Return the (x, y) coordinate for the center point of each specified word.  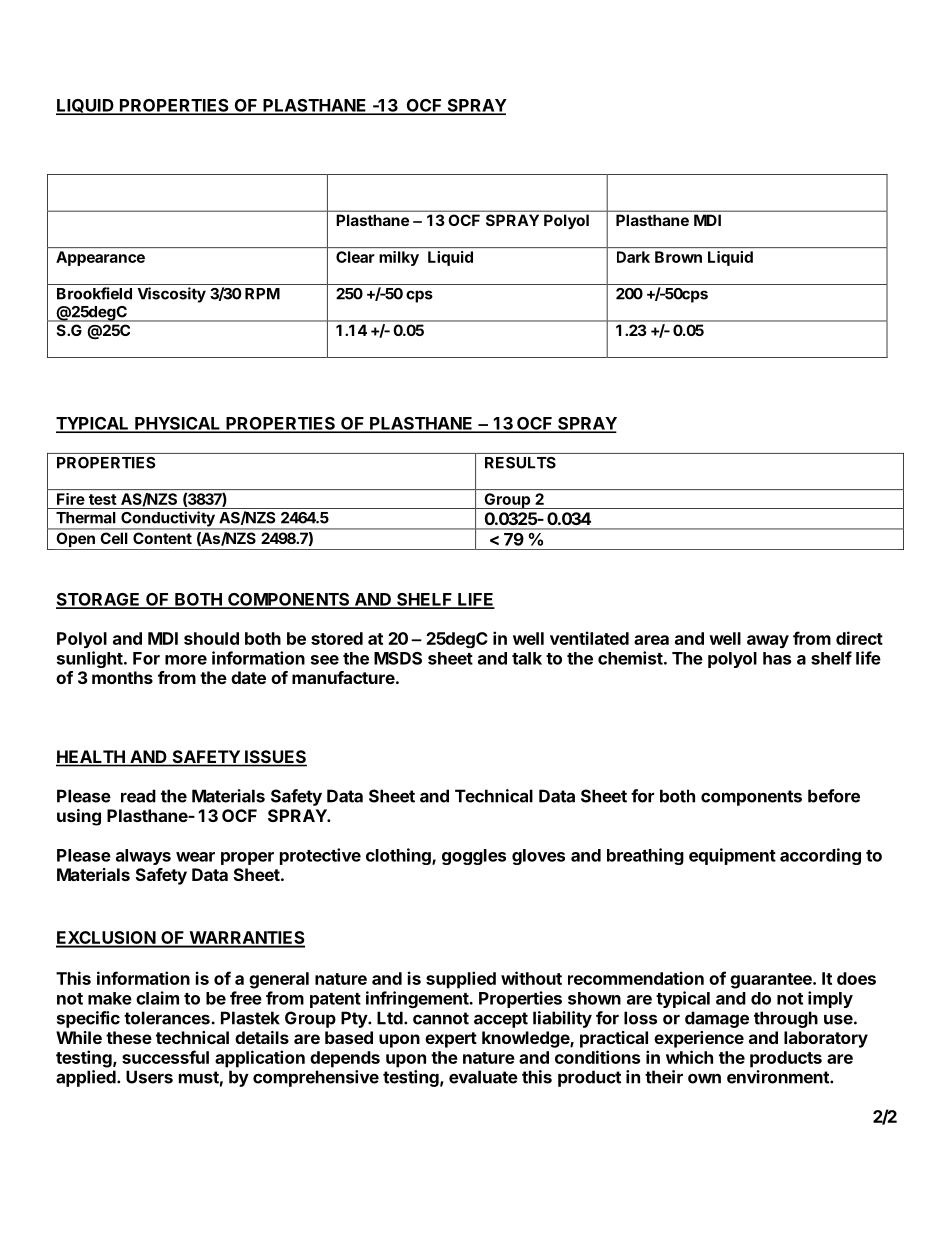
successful (165, 1057)
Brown (678, 257)
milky (399, 258)
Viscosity (172, 295)
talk (527, 658)
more (186, 660)
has (777, 658)
